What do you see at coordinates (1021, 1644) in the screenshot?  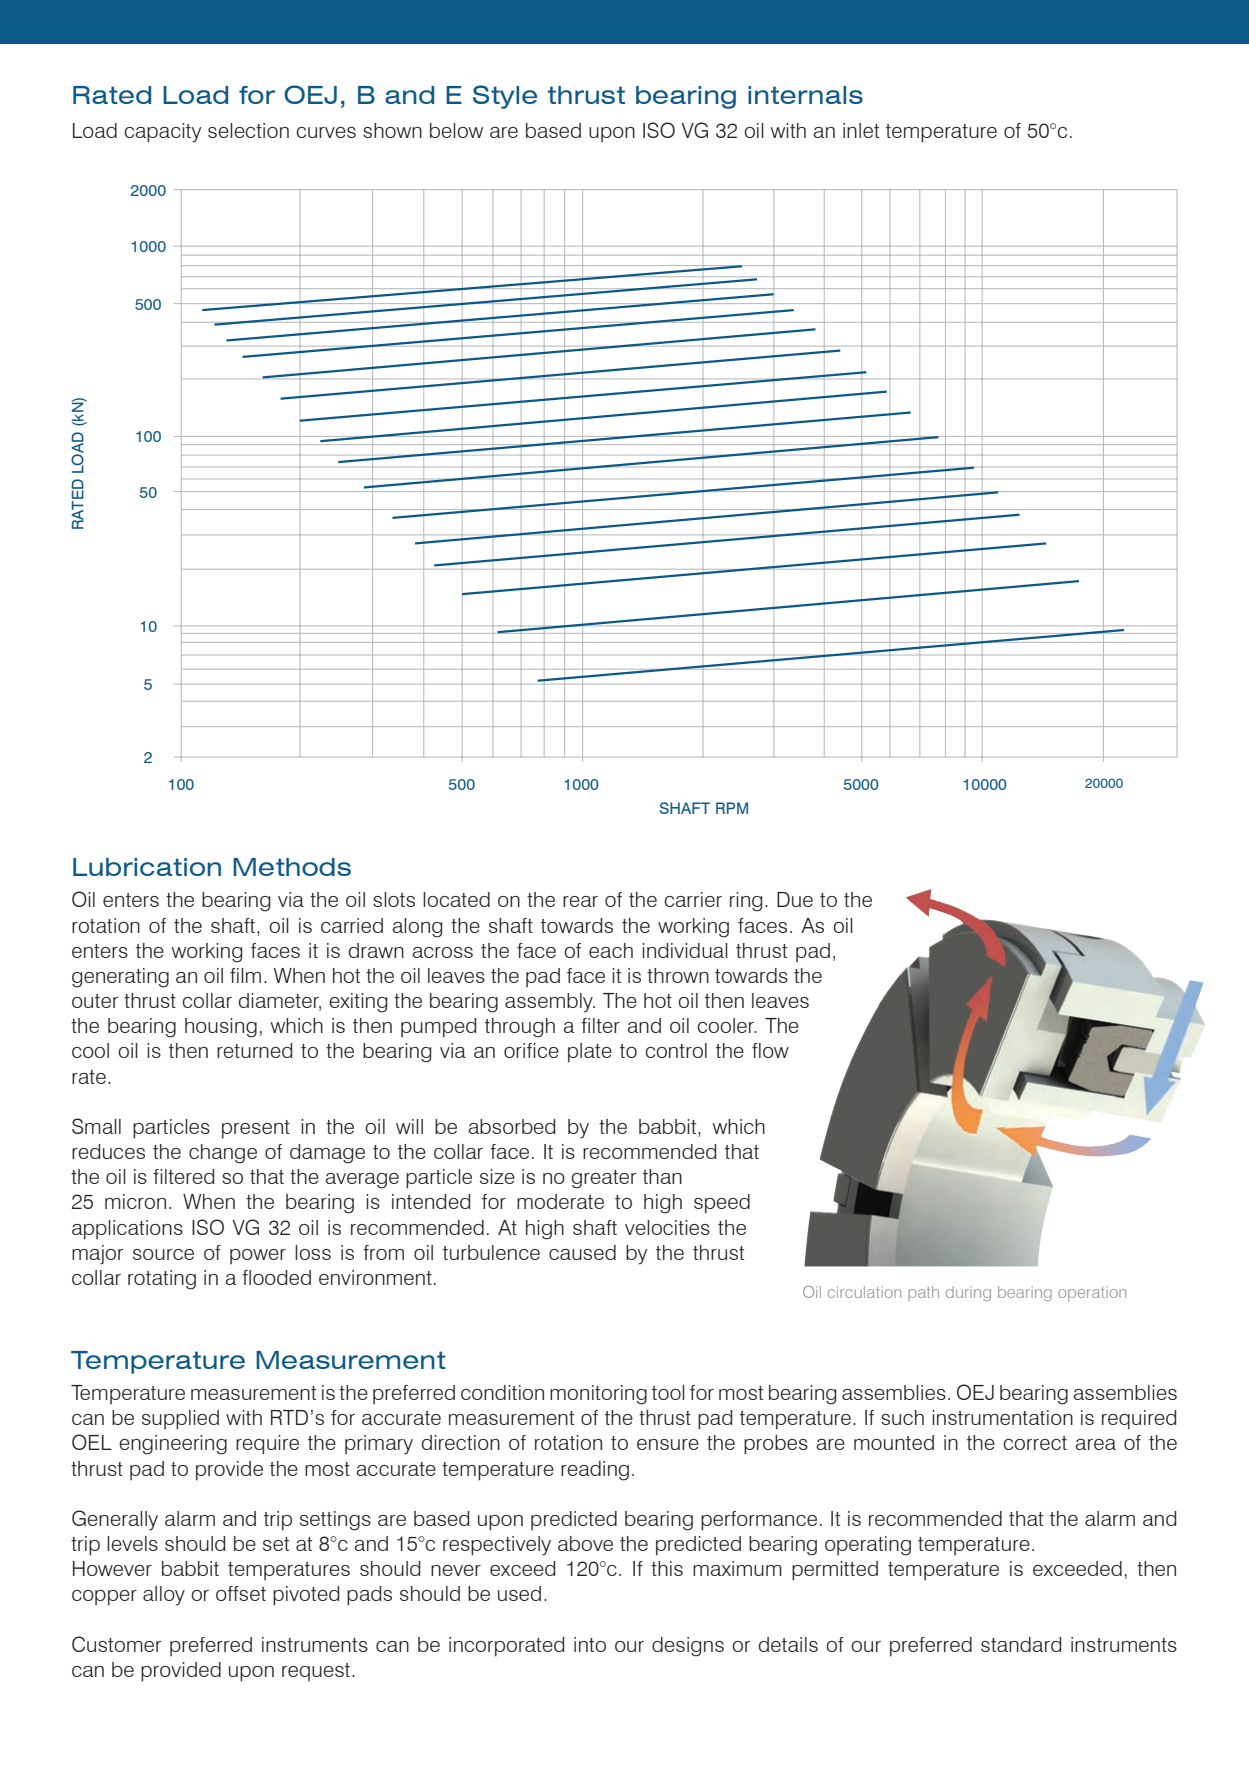 I see `standard` at bounding box center [1021, 1644].
